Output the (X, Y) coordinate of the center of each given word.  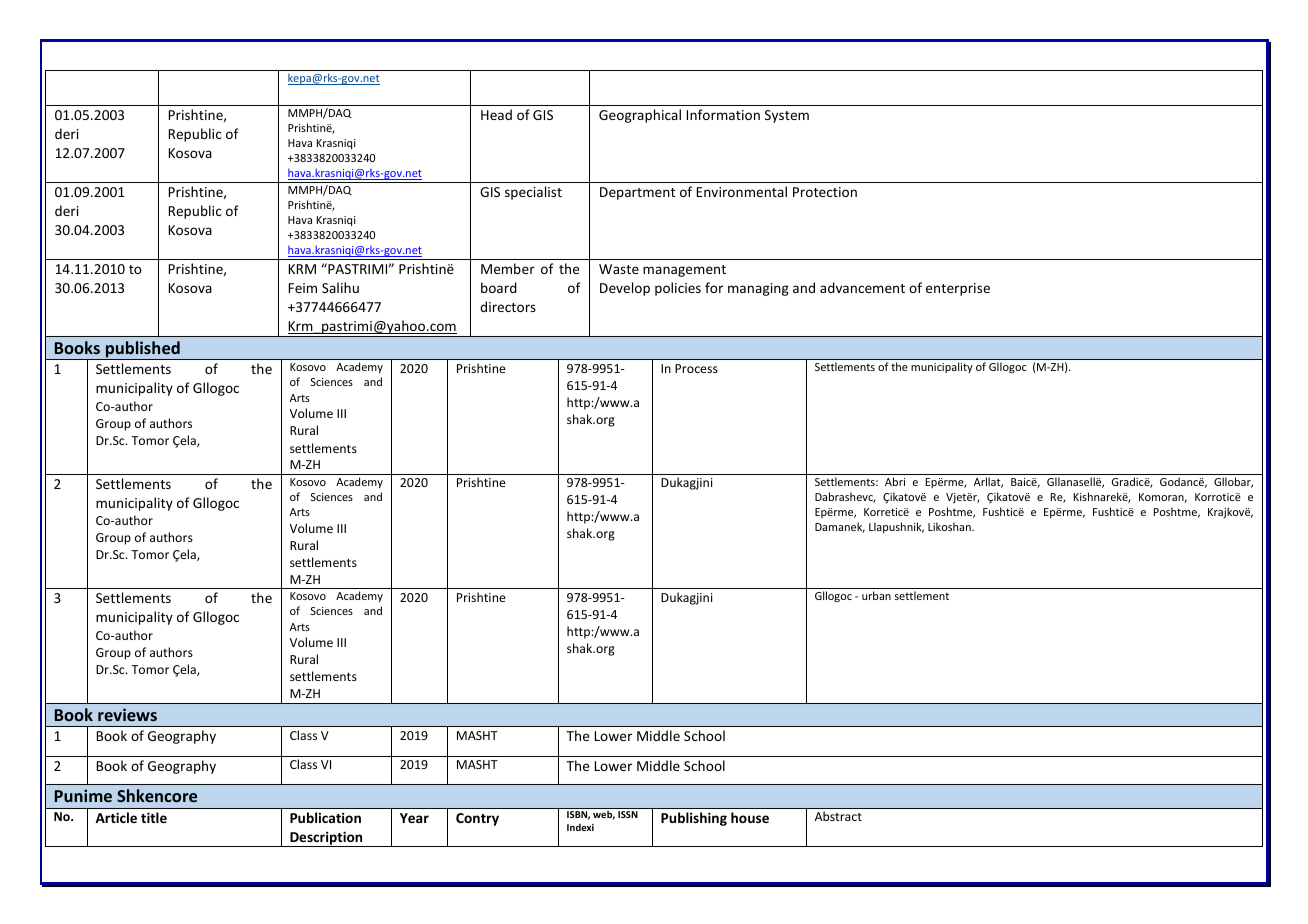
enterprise (958, 289)
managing (758, 289)
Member (508, 268)
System (787, 116)
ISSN (628, 814)
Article (116, 817)
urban (876, 595)
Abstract (838, 816)
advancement (862, 287)
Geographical (640, 116)
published (143, 350)
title (154, 817)
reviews (127, 714)
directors (508, 306)
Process (696, 368)
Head (496, 114)
